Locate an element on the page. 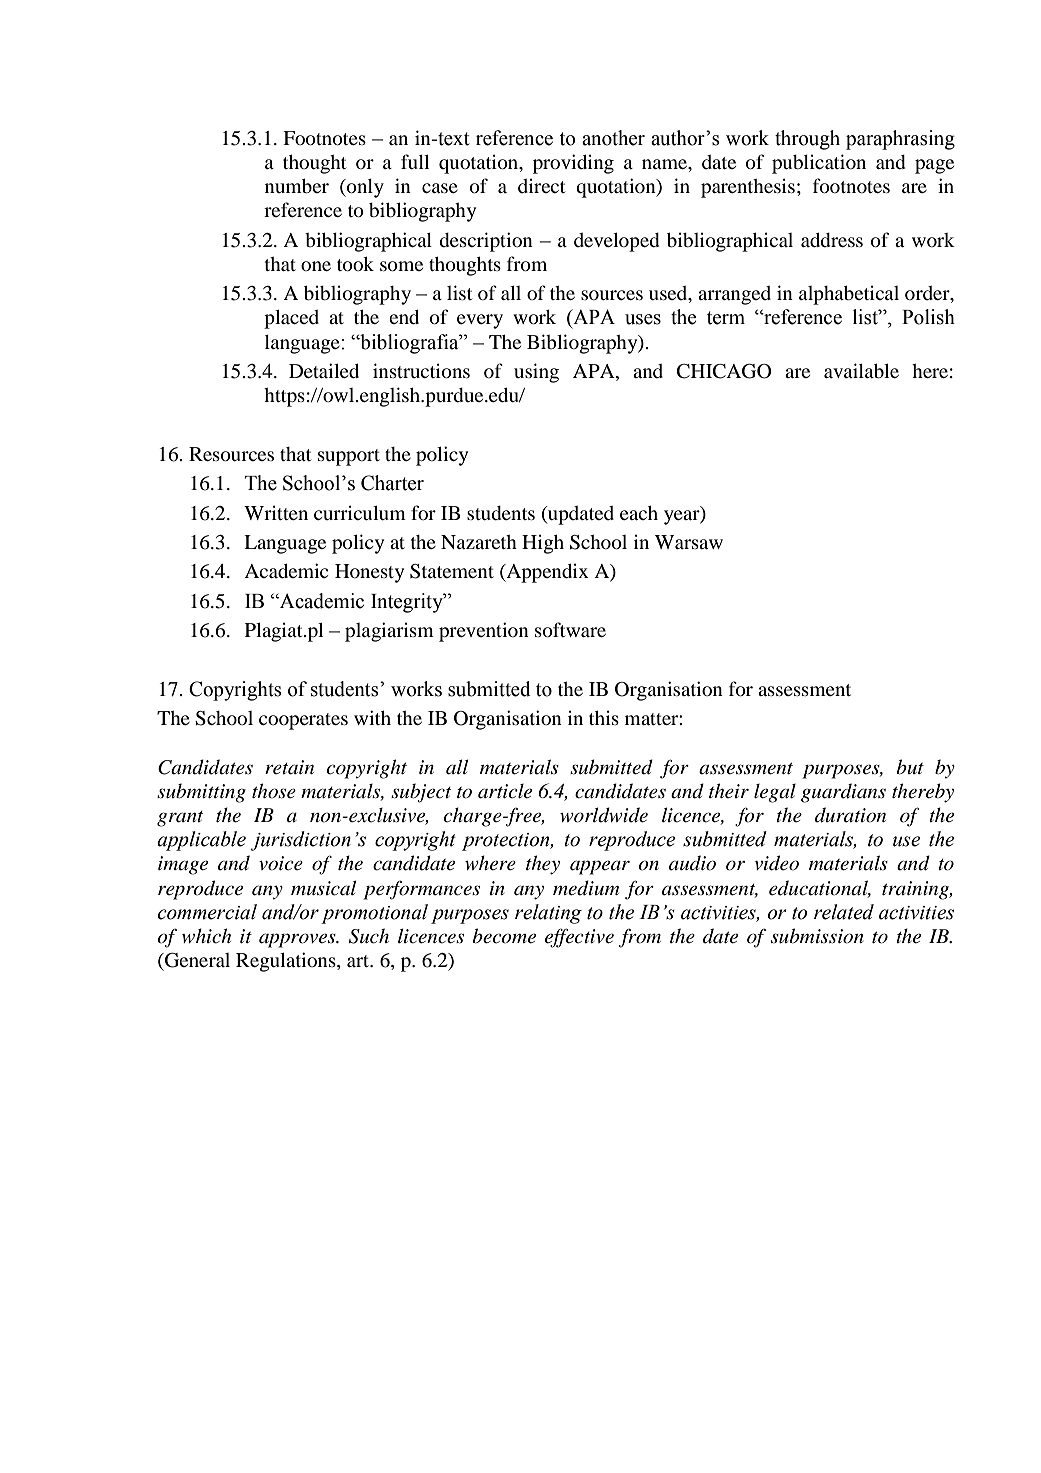  providing is located at coordinates (573, 164).
